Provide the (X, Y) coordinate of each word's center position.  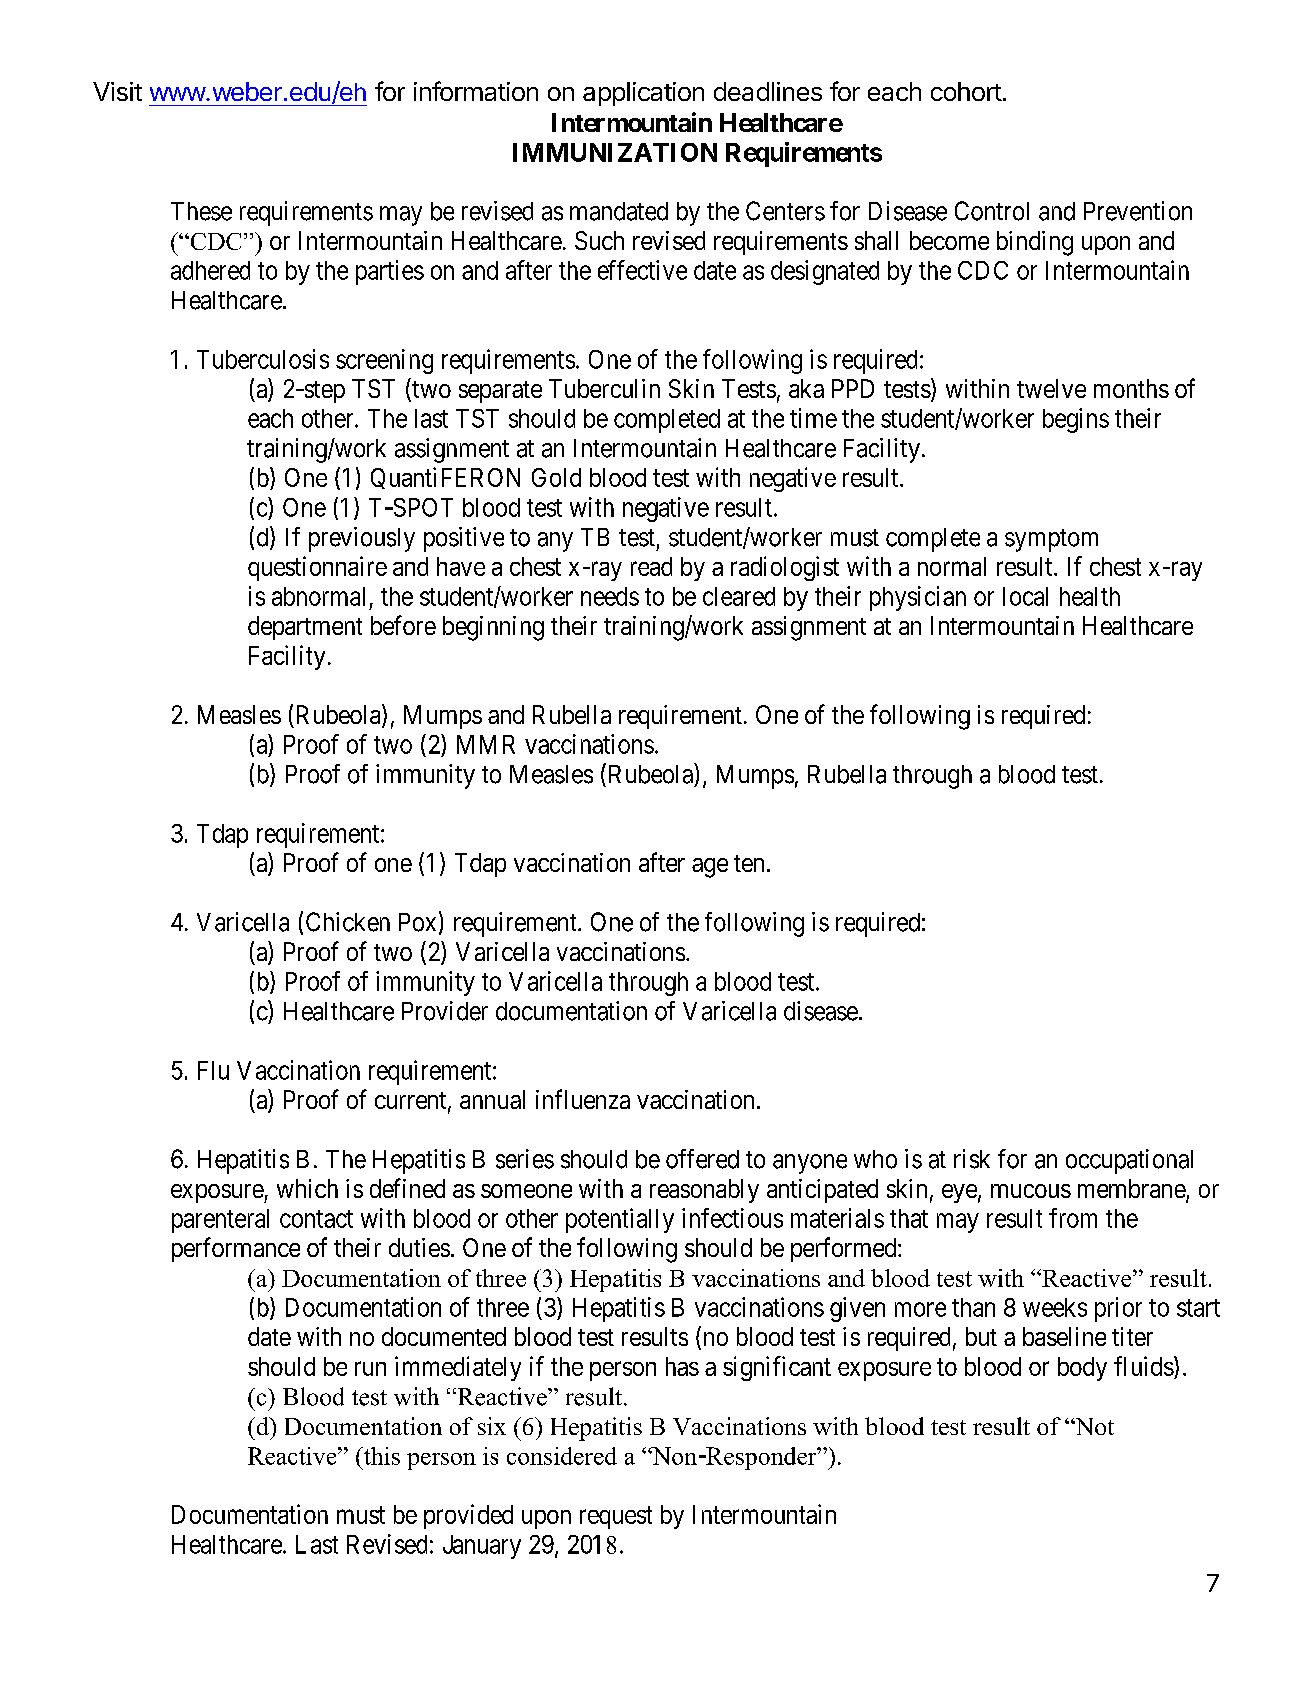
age (710, 868)
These (201, 211)
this (380, 1456)
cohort (966, 91)
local (1025, 596)
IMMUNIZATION (615, 152)
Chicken (348, 922)
